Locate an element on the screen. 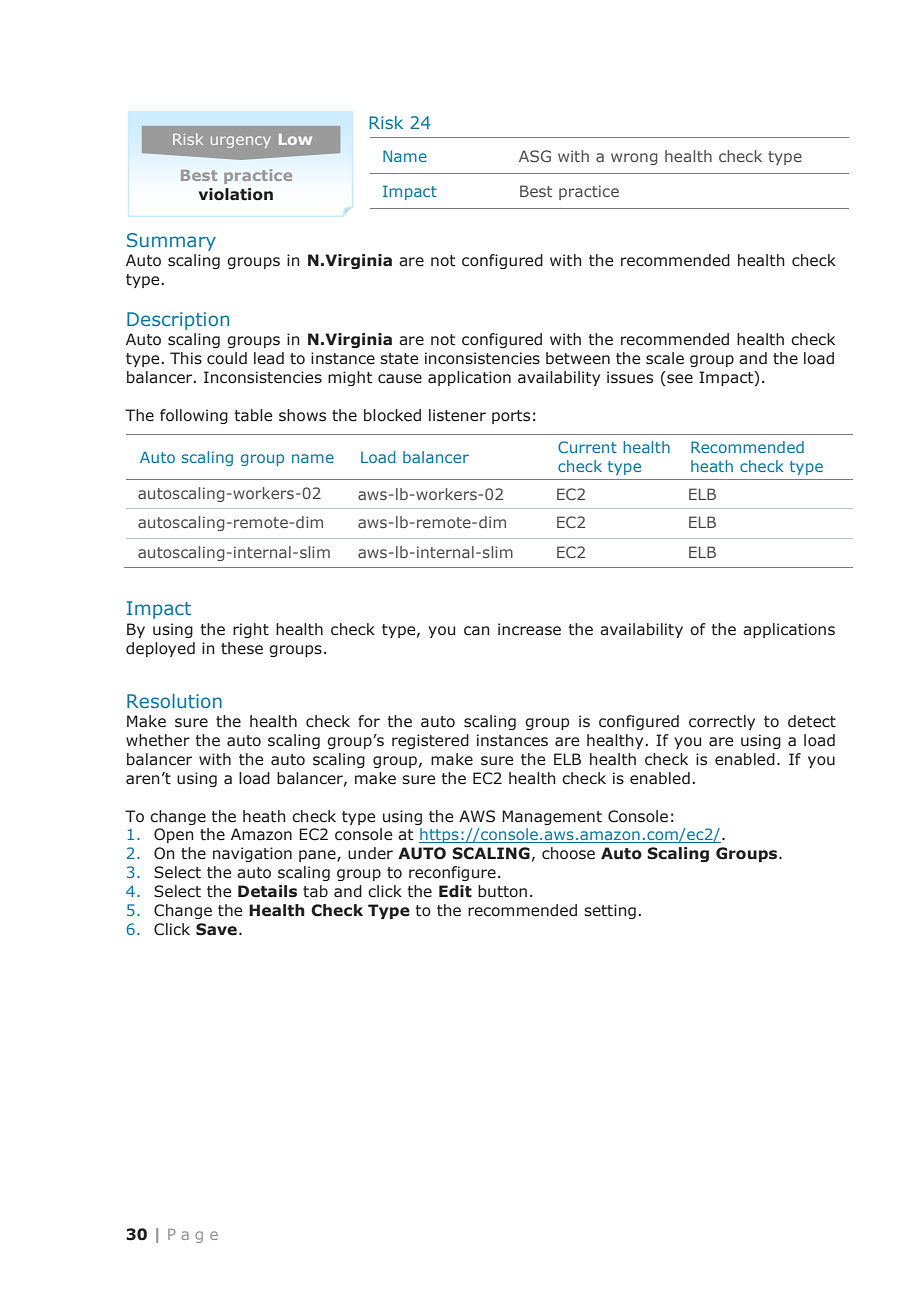 The width and height of the screenshot is (924, 1308). setting is located at coordinates (610, 911).
